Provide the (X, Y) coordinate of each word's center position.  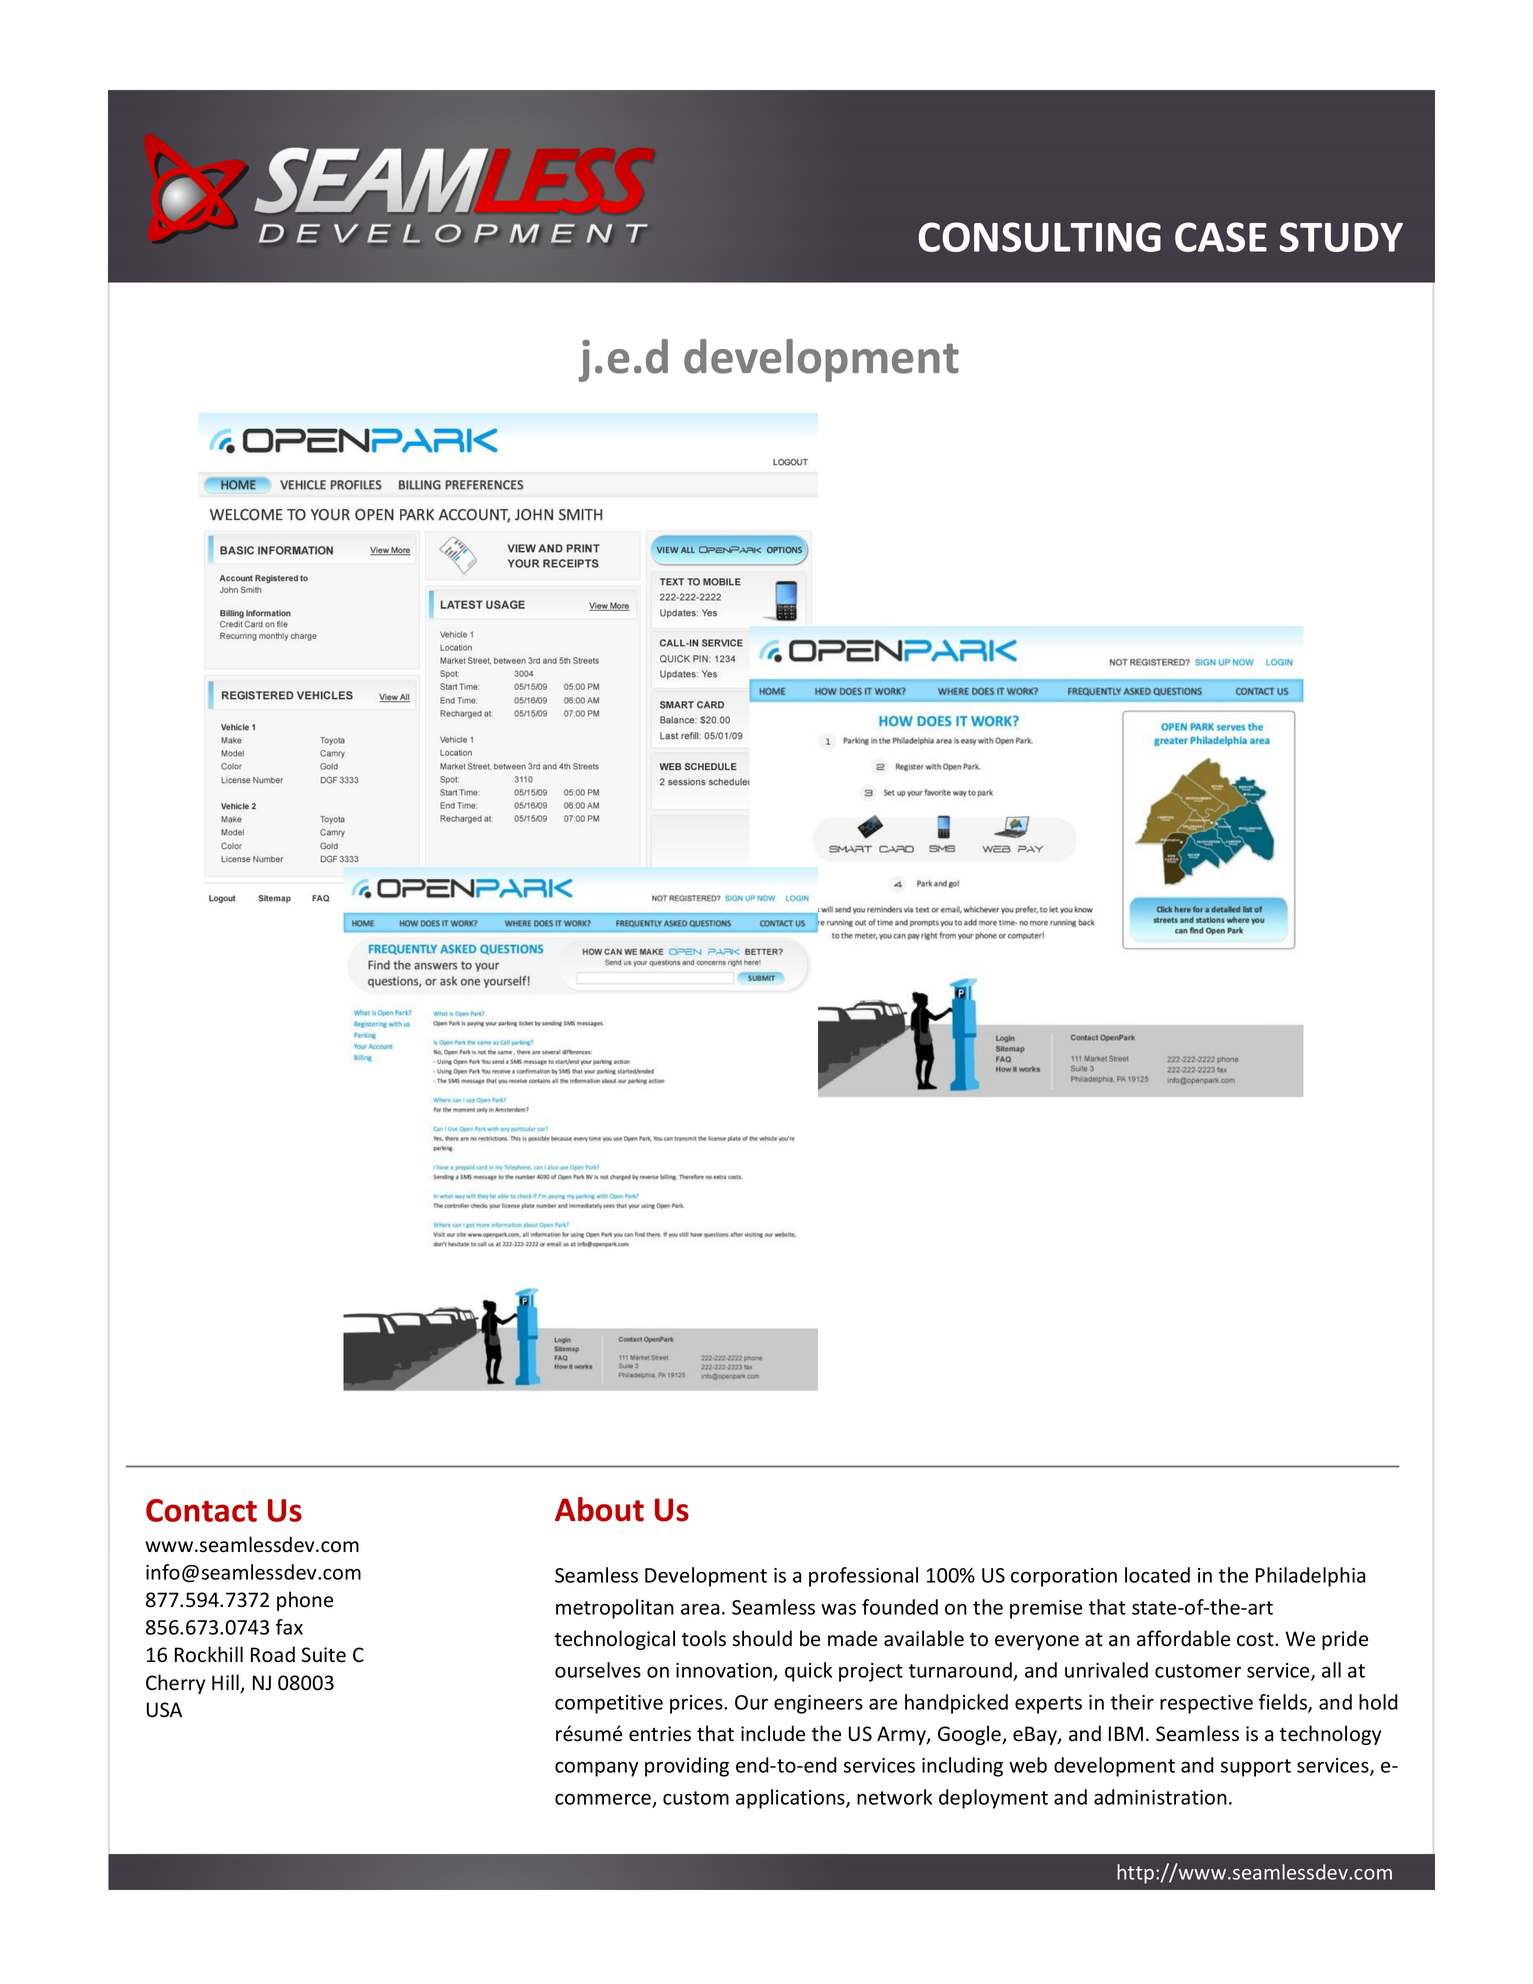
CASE (1221, 237)
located (1157, 1575)
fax (289, 1627)
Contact (201, 1510)
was (838, 1609)
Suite (323, 1655)
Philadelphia (1311, 1577)
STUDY (1341, 237)
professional (863, 1577)
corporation (1064, 1577)
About (599, 1509)
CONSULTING (1039, 237)
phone (305, 1601)
